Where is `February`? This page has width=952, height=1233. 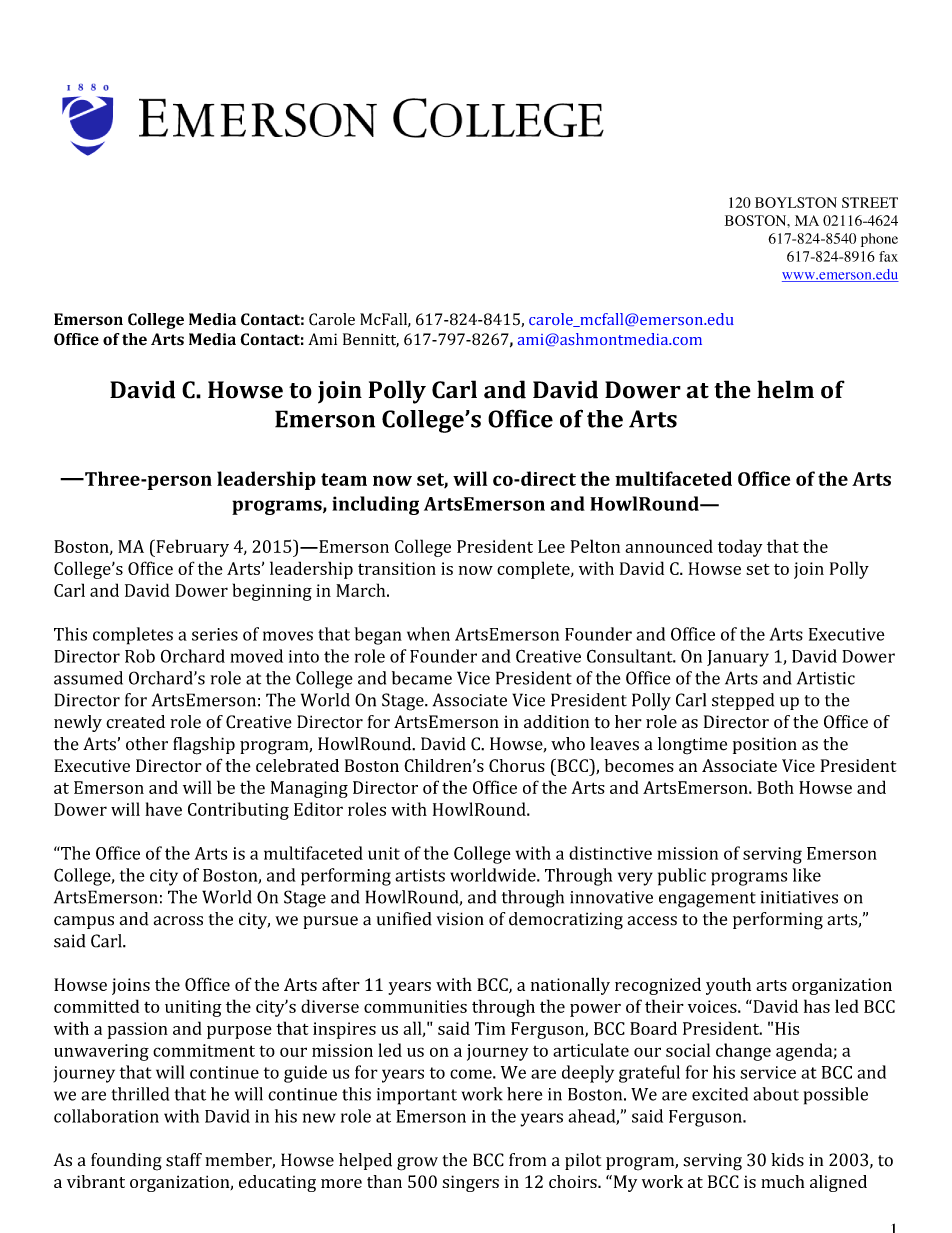
February is located at coordinates (191, 548).
